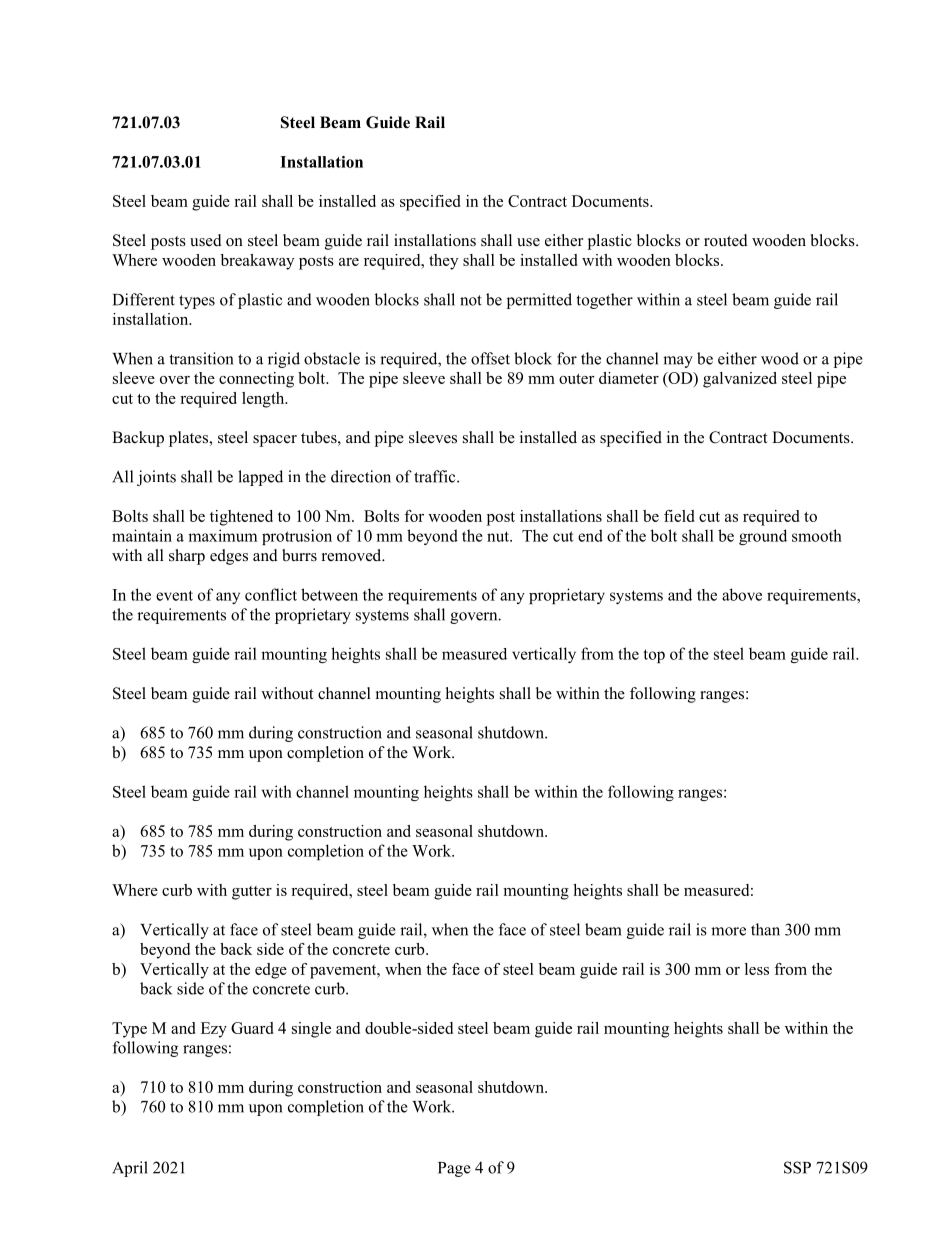  Describe the element at coordinates (742, 594) in the document. I see `above` at that location.
